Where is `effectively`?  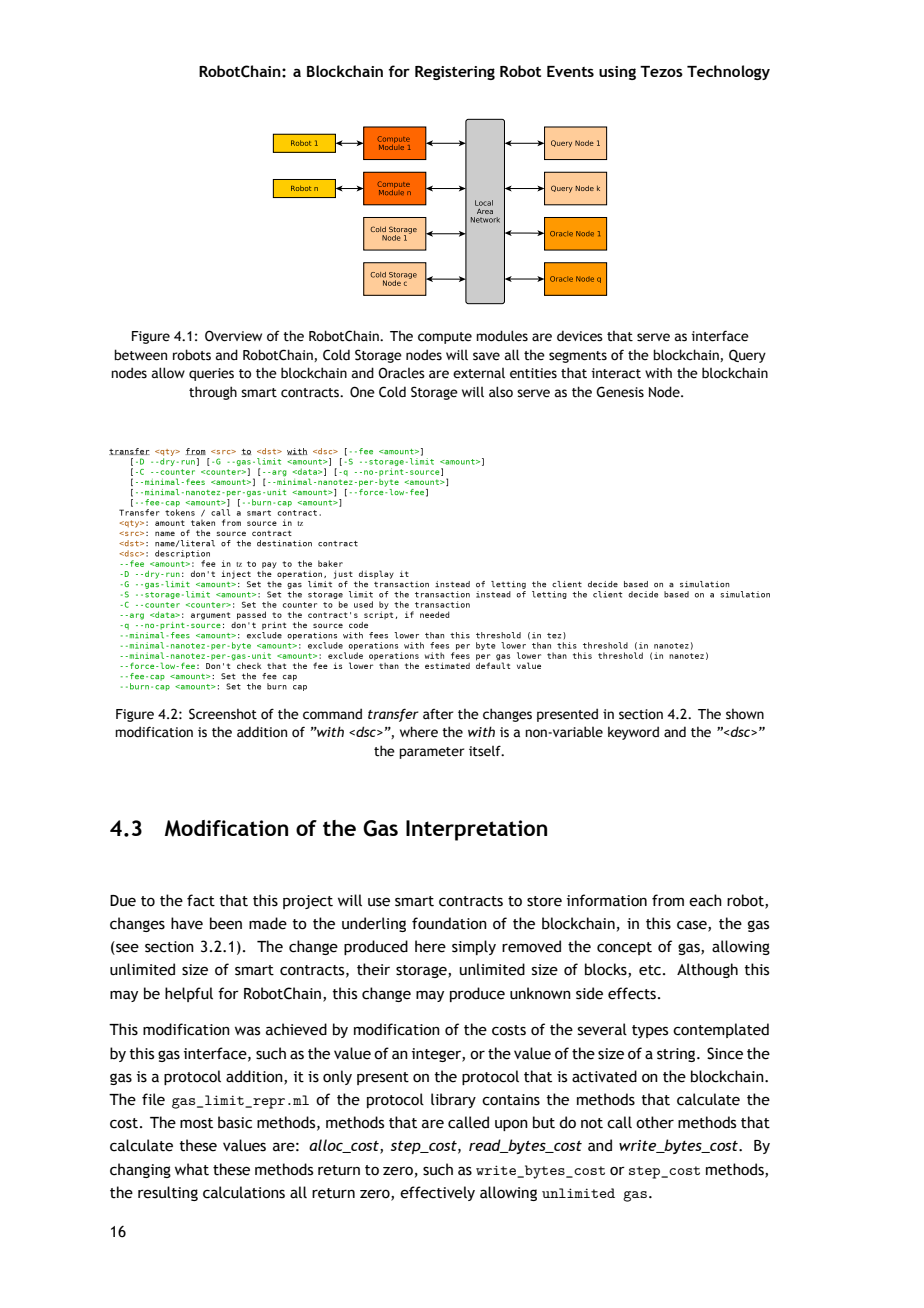
effectively is located at coordinates (437, 1193).
